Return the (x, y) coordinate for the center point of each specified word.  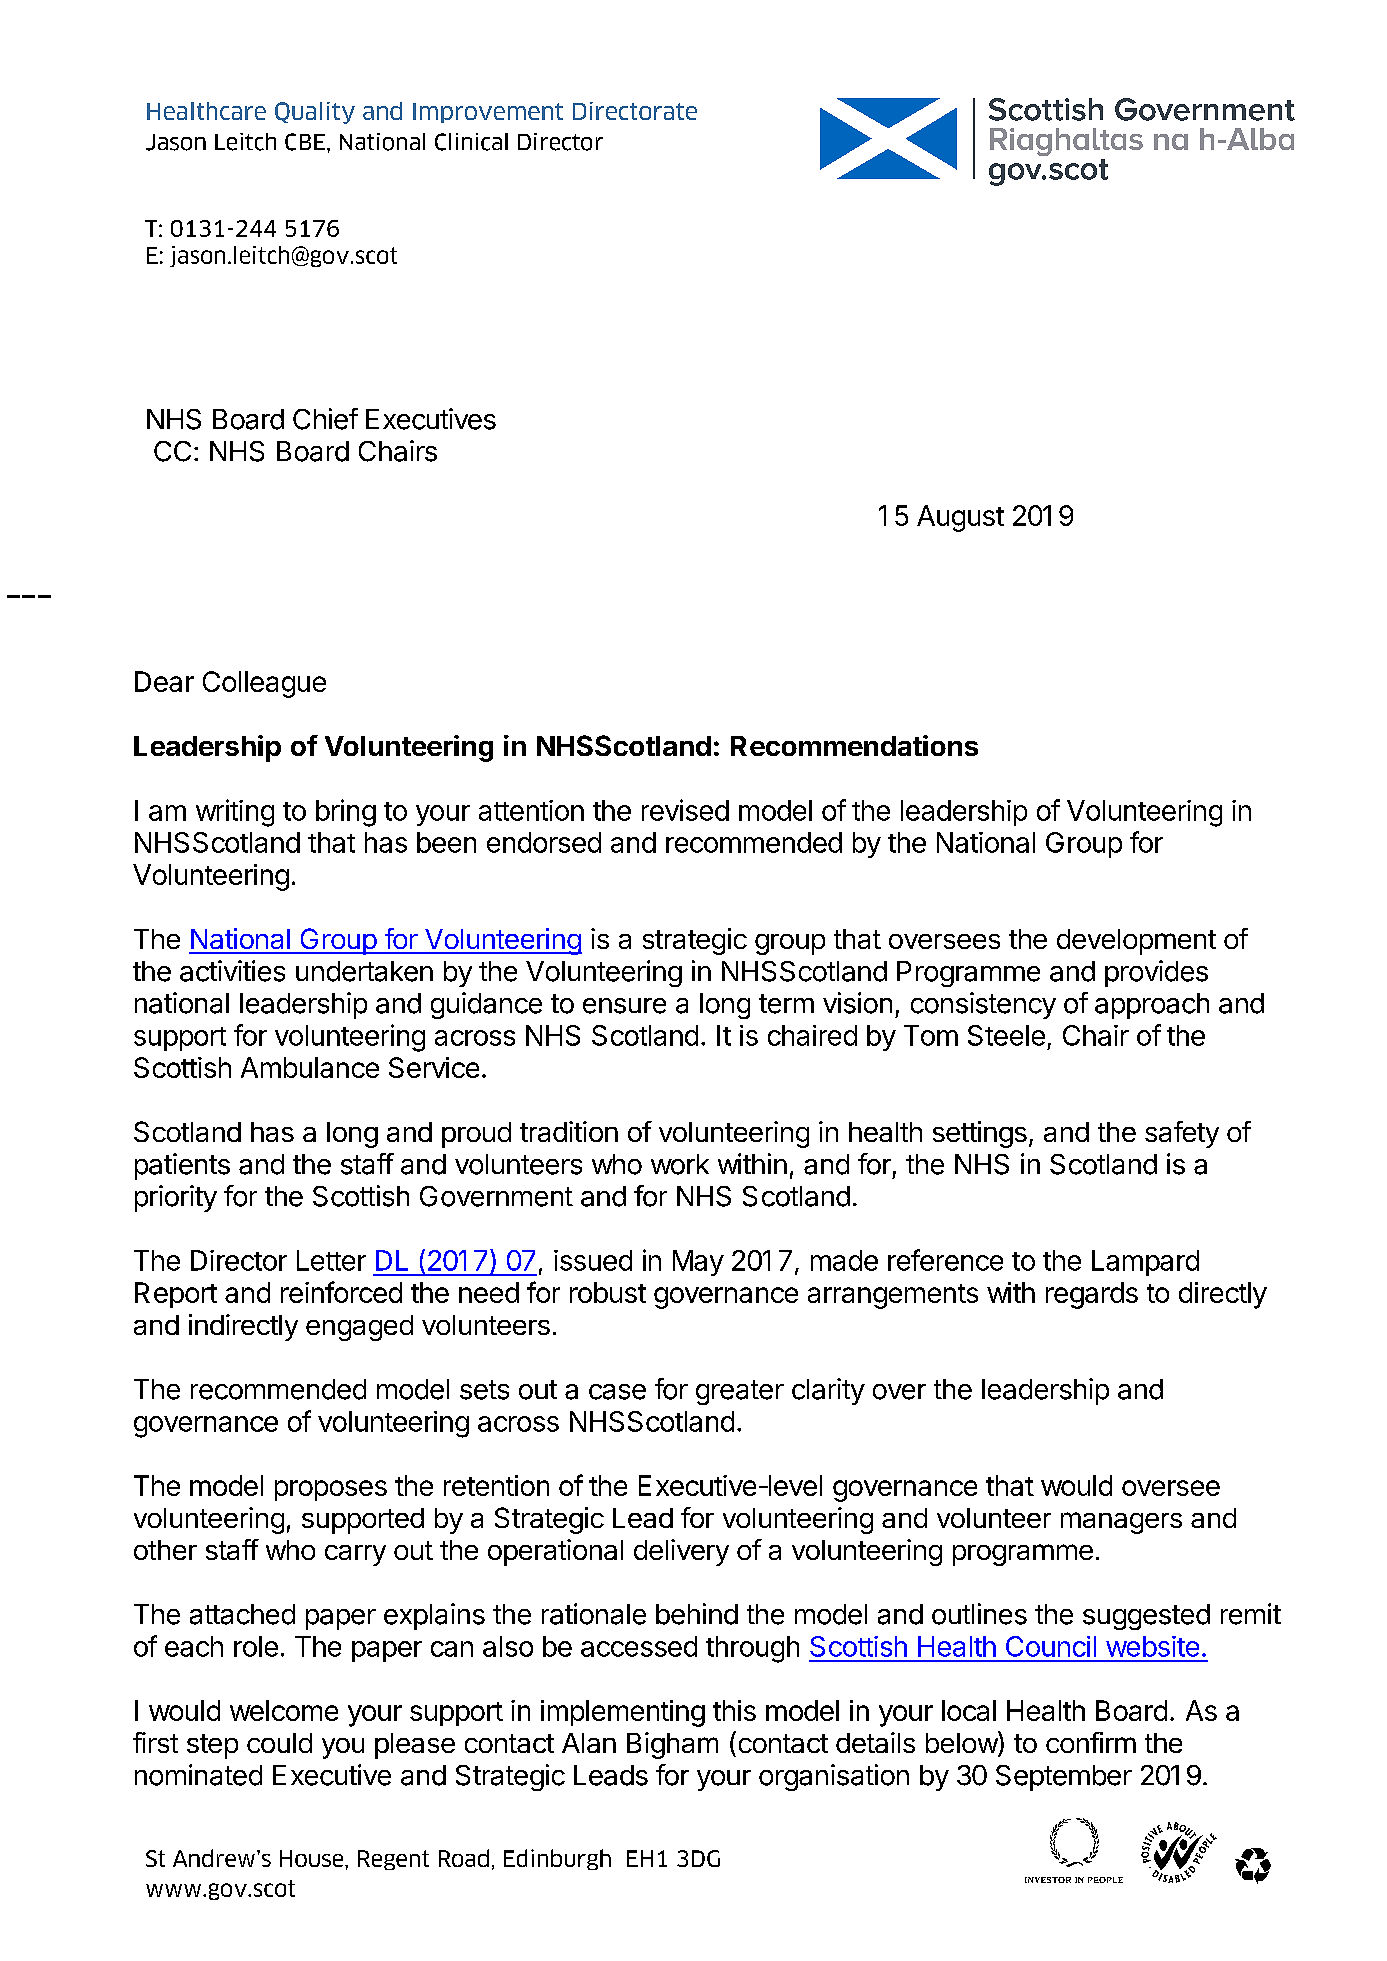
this (734, 1710)
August (960, 518)
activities (232, 971)
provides (1156, 973)
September (1064, 1778)
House (313, 1858)
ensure (624, 1006)
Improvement (488, 113)
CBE (305, 142)
